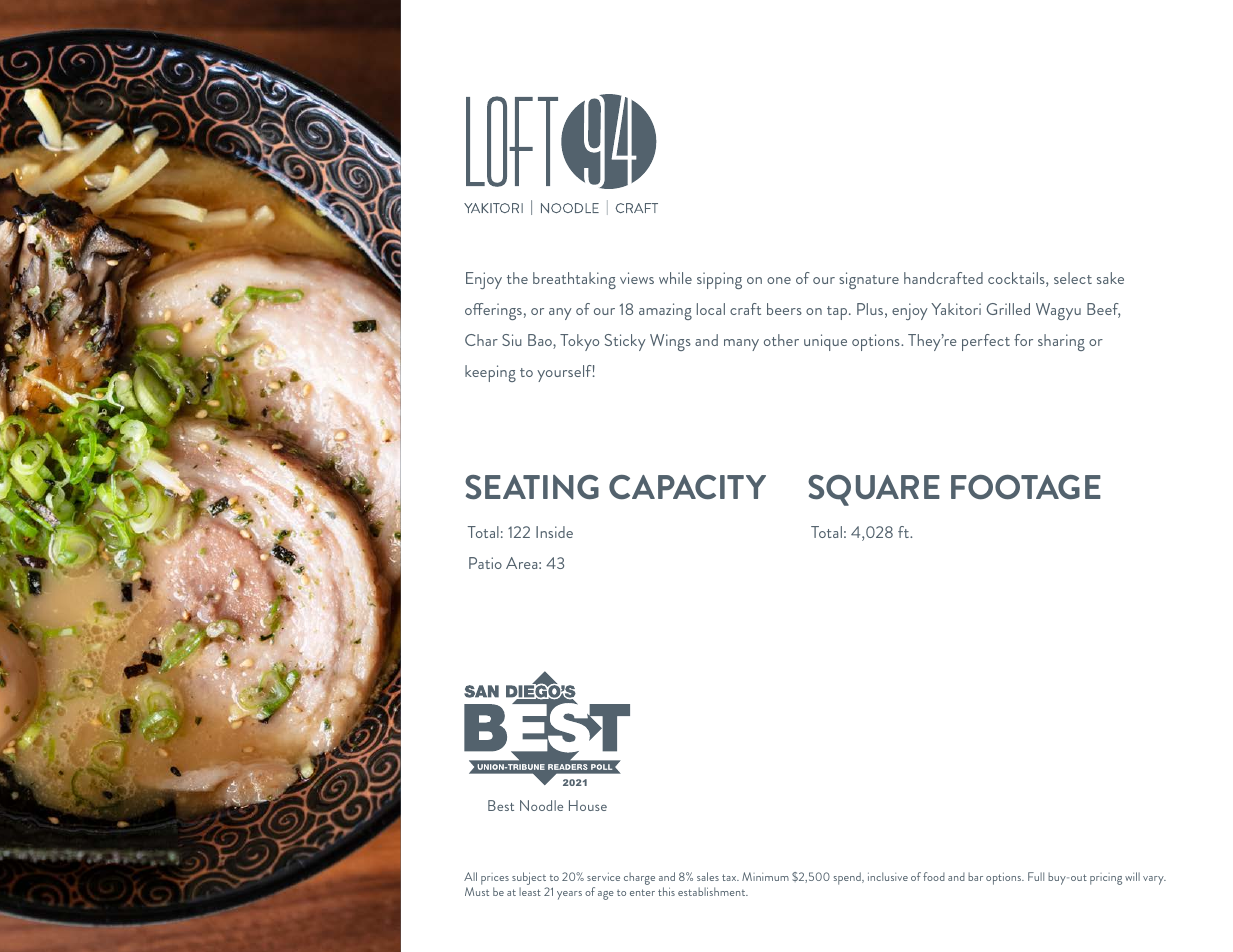 The height and width of the image is (952, 1233). What do you see at coordinates (1036, 876) in the image?
I see `Full` at bounding box center [1036, 876].
